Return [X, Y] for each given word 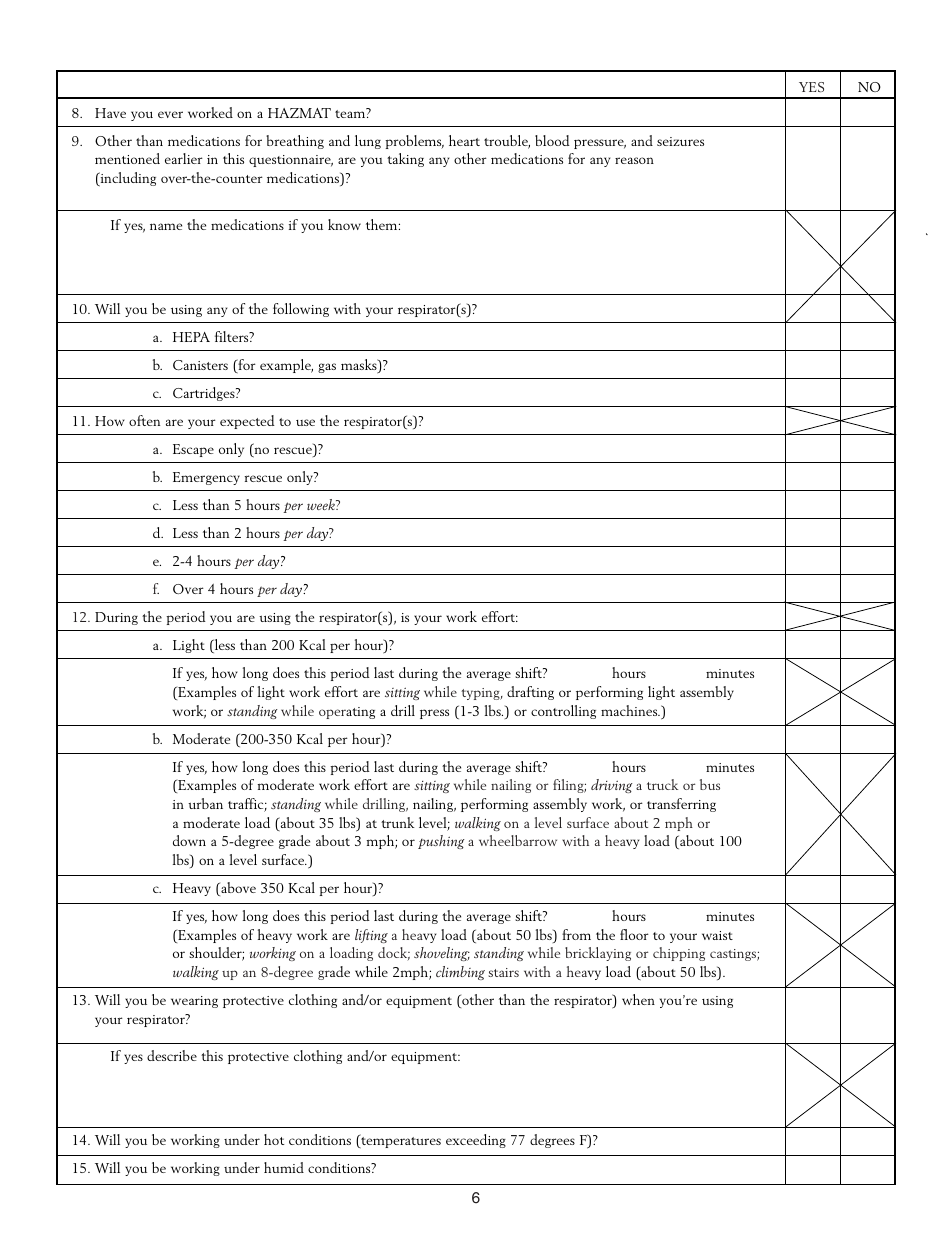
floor [634, 934]
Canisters [200, 365]
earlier [184, 158]
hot [274, 1139]
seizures [680, 141]
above [237, 889]
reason [634, 160]
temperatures [400, 1141]
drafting [530, 693]
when [638, 999]
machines [630, 710]
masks [360, 366]
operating [347, 713]
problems [414, 142]
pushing [441, 842]
